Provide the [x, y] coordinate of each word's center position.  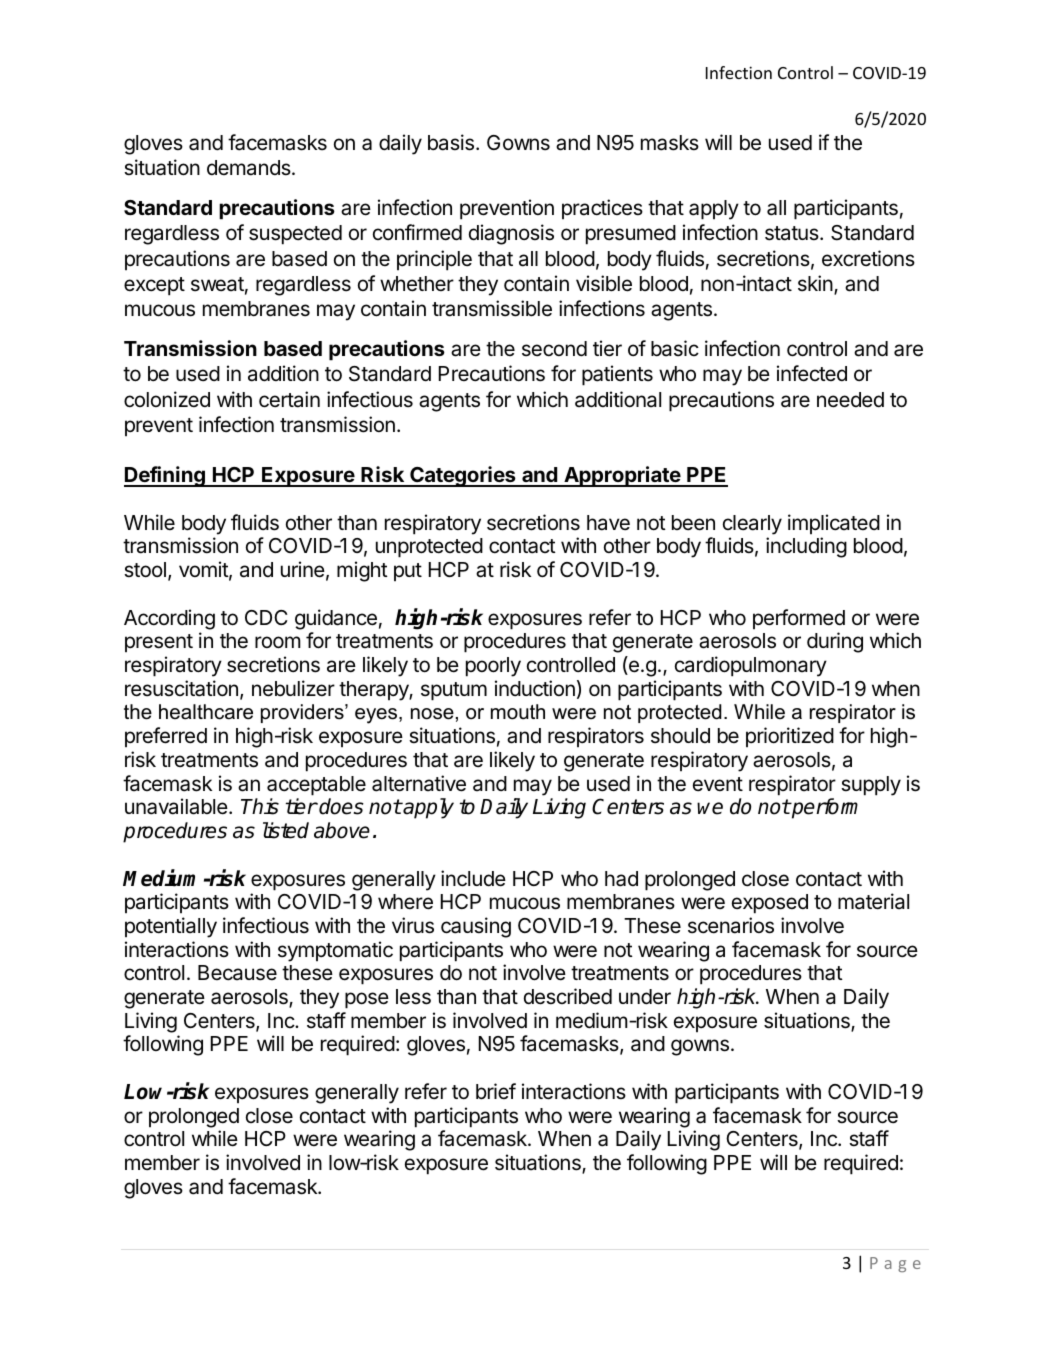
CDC [266, 617]
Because [237, 973]
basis [452, 142]
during [835, 642]
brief [496, 1091]
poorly [493, 667]
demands [250, 168]
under [645, 997]
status [793, 233]
